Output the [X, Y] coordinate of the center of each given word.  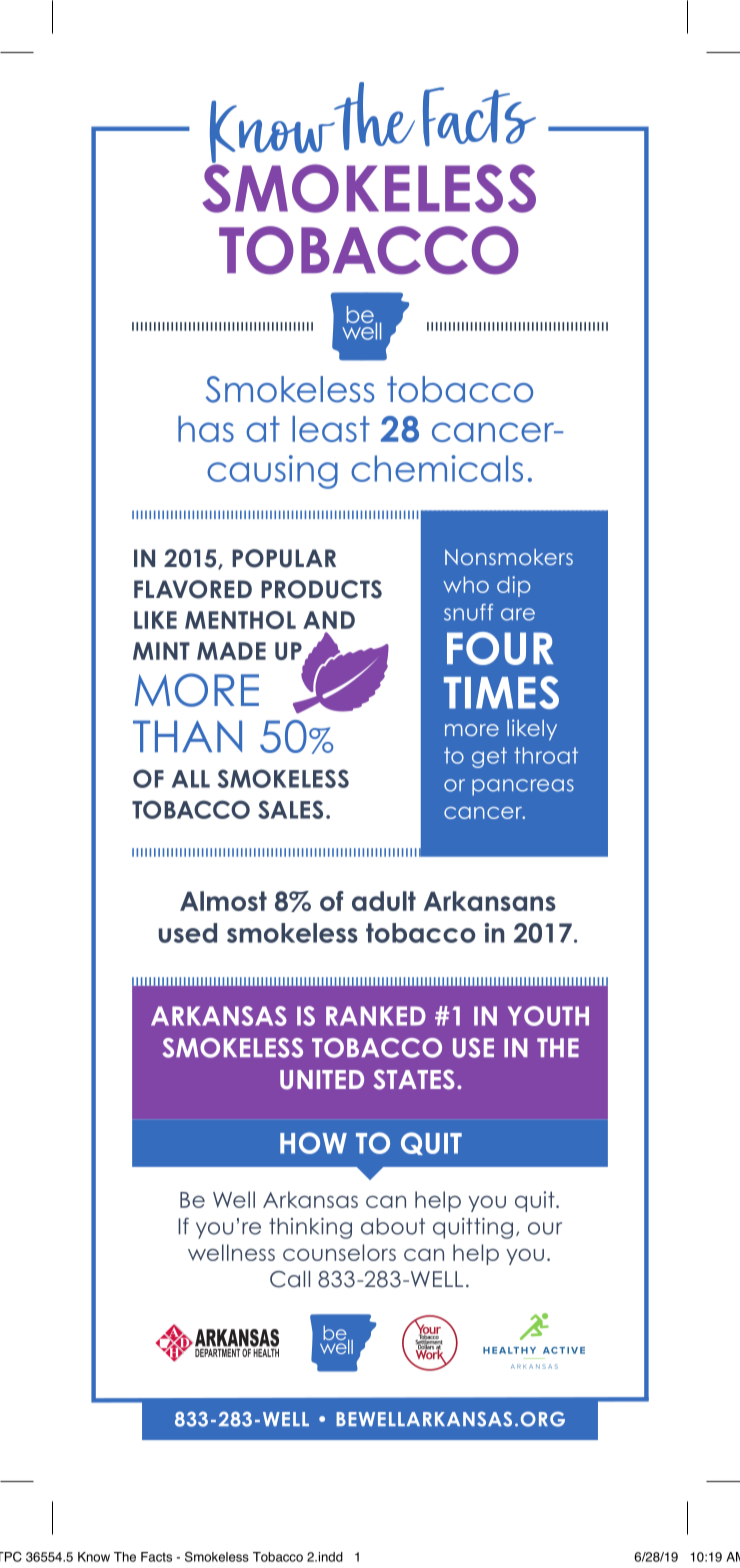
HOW [313, 1143]
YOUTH [548, 1016]
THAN [187, 736]
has [206, 429]
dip [513, 586]
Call [290, 1279]
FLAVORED [193, 589]
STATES [414, 1079]
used [188, 933]
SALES [290, 809]
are [518, 614]
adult [384, 901]
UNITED [322, 1080]
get [489, 757]
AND [329, 620]
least [331, 429]
